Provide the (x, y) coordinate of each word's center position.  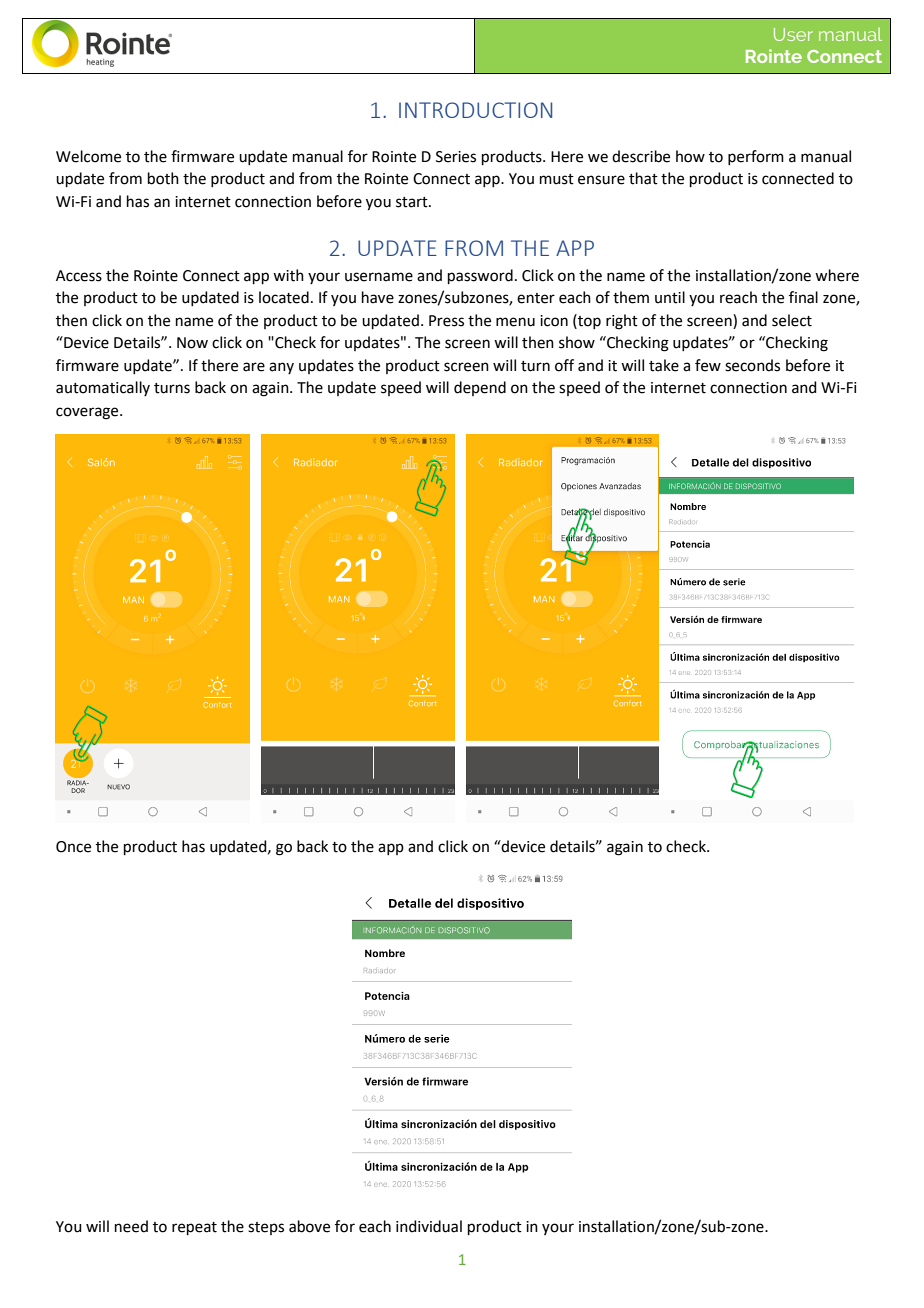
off (564, 365)
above (309, 1226)
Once (73, 847)
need (131, 1226)
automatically (103, 388)
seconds (752, 365)
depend (480, 388)
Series (456, 157)
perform (756, 157)
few (708, 365)
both (163, 178)
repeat (194, 1228)
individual (429, 1226)
